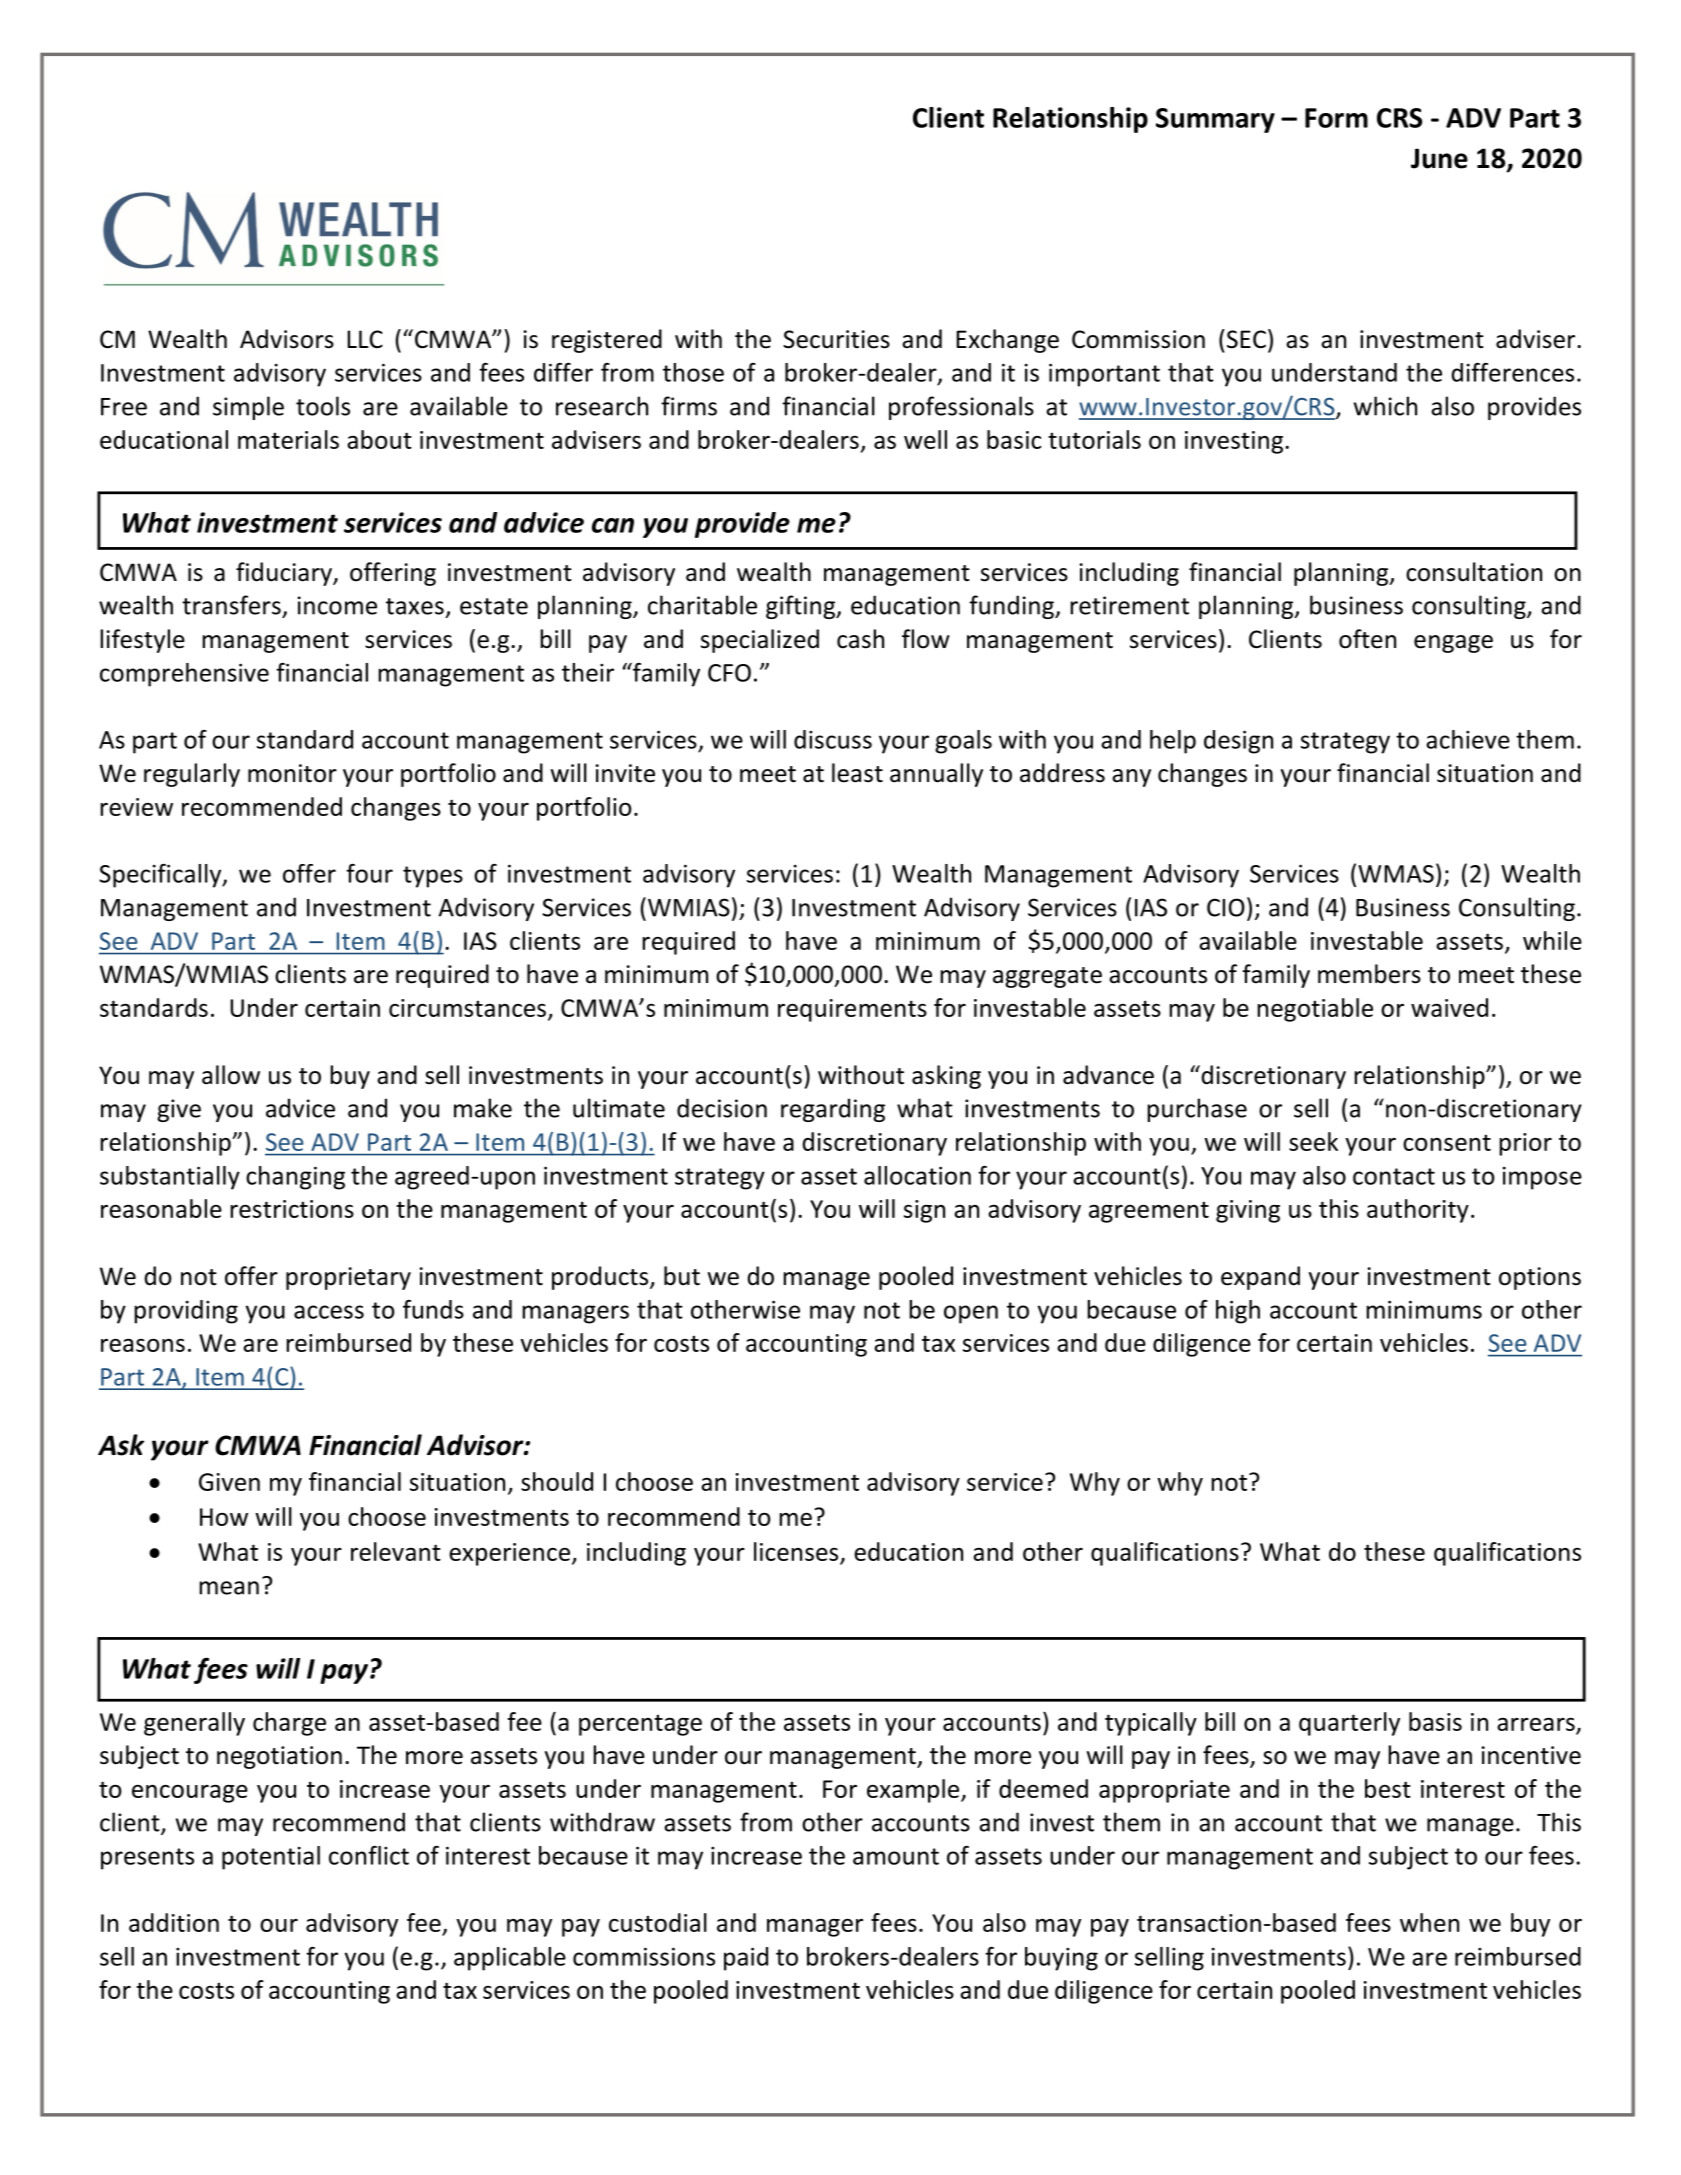 This screenshot has width=1681, height=2175. I want to click on June, so click(1439, 158).
